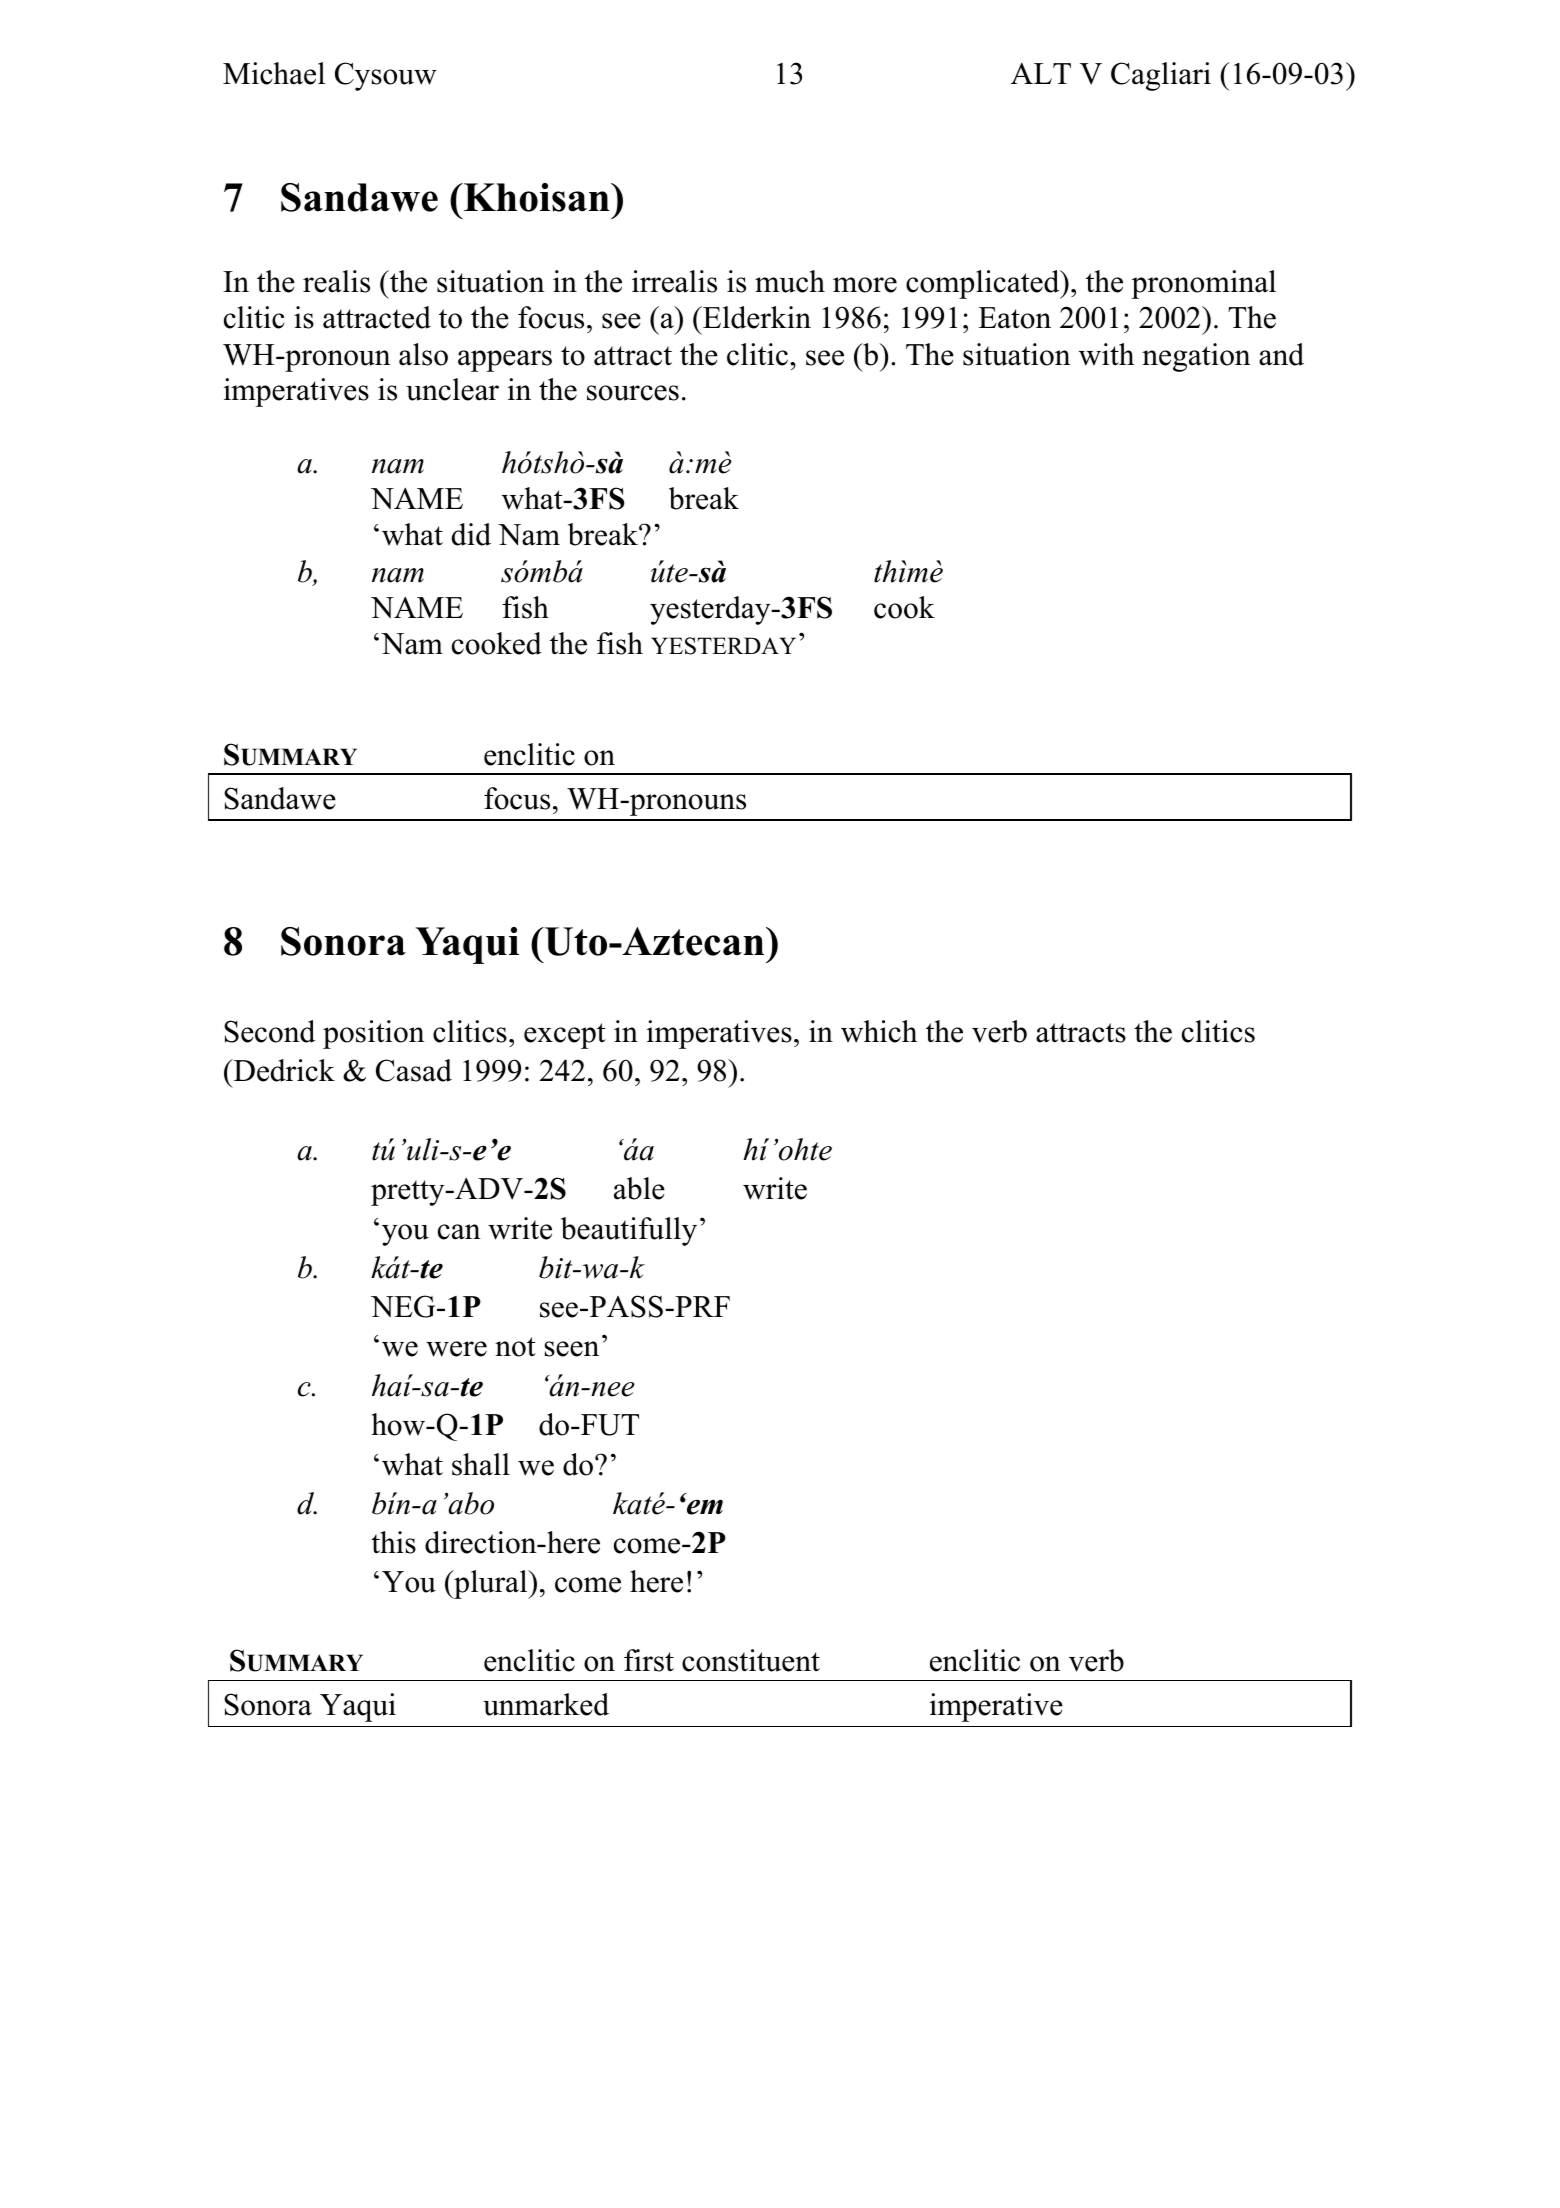  What do you see at coordinates (393, 1542) in the screenshot?
I see `this` at bounding box center [393, 1542].
